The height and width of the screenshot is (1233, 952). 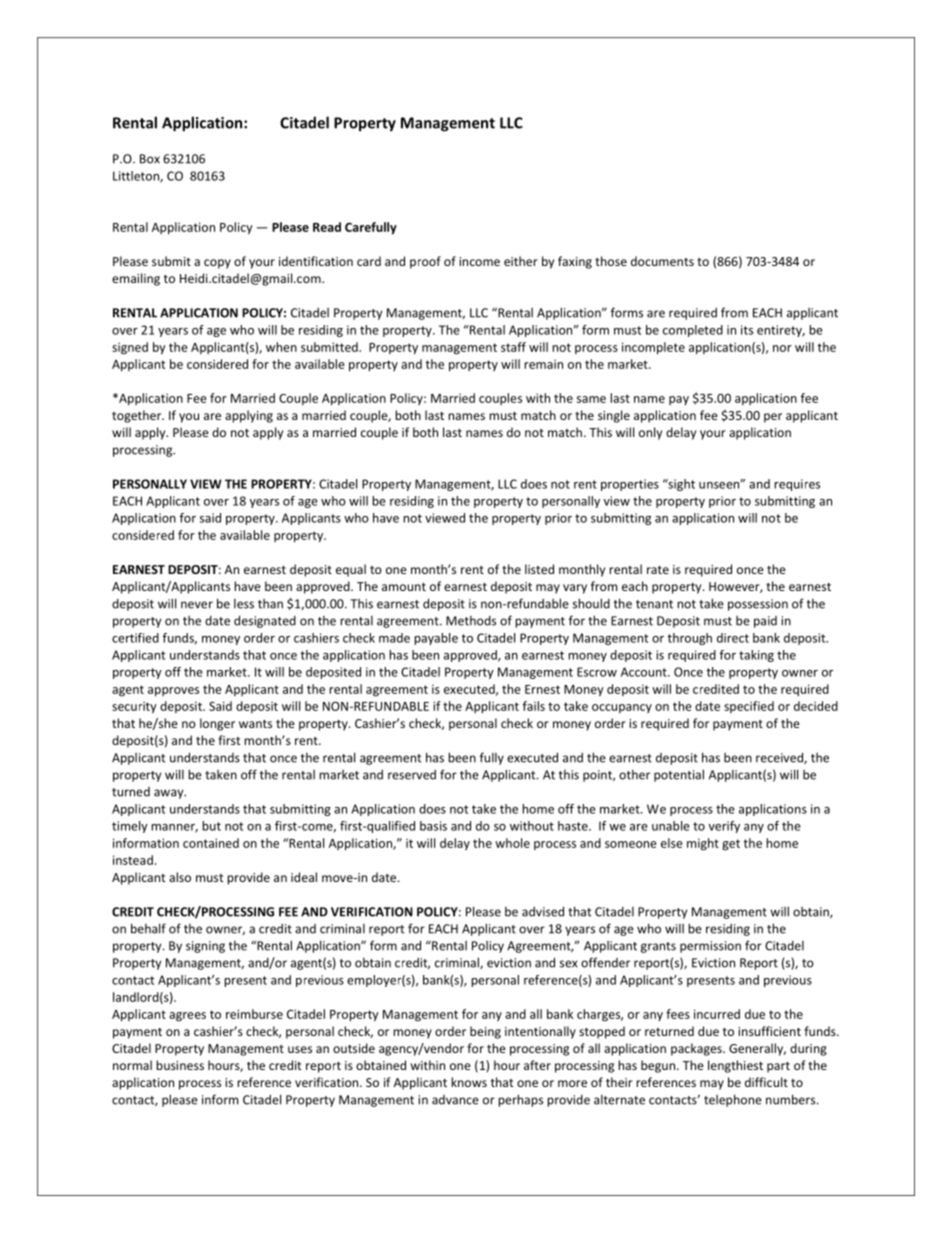 I want to click on knows, so click(x=469, y=1082).
